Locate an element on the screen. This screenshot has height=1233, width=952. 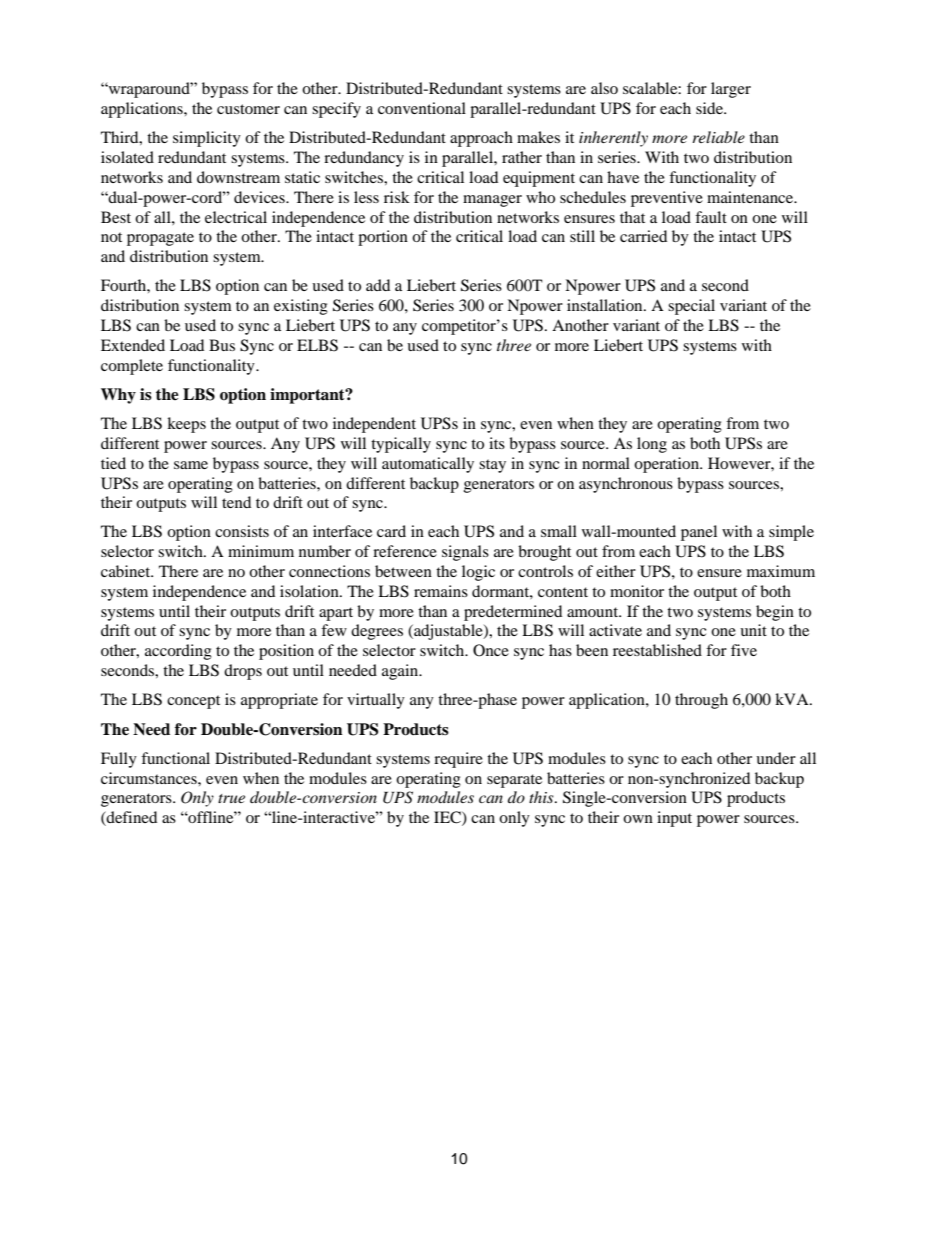
add is located at coordinates (378, 285).
